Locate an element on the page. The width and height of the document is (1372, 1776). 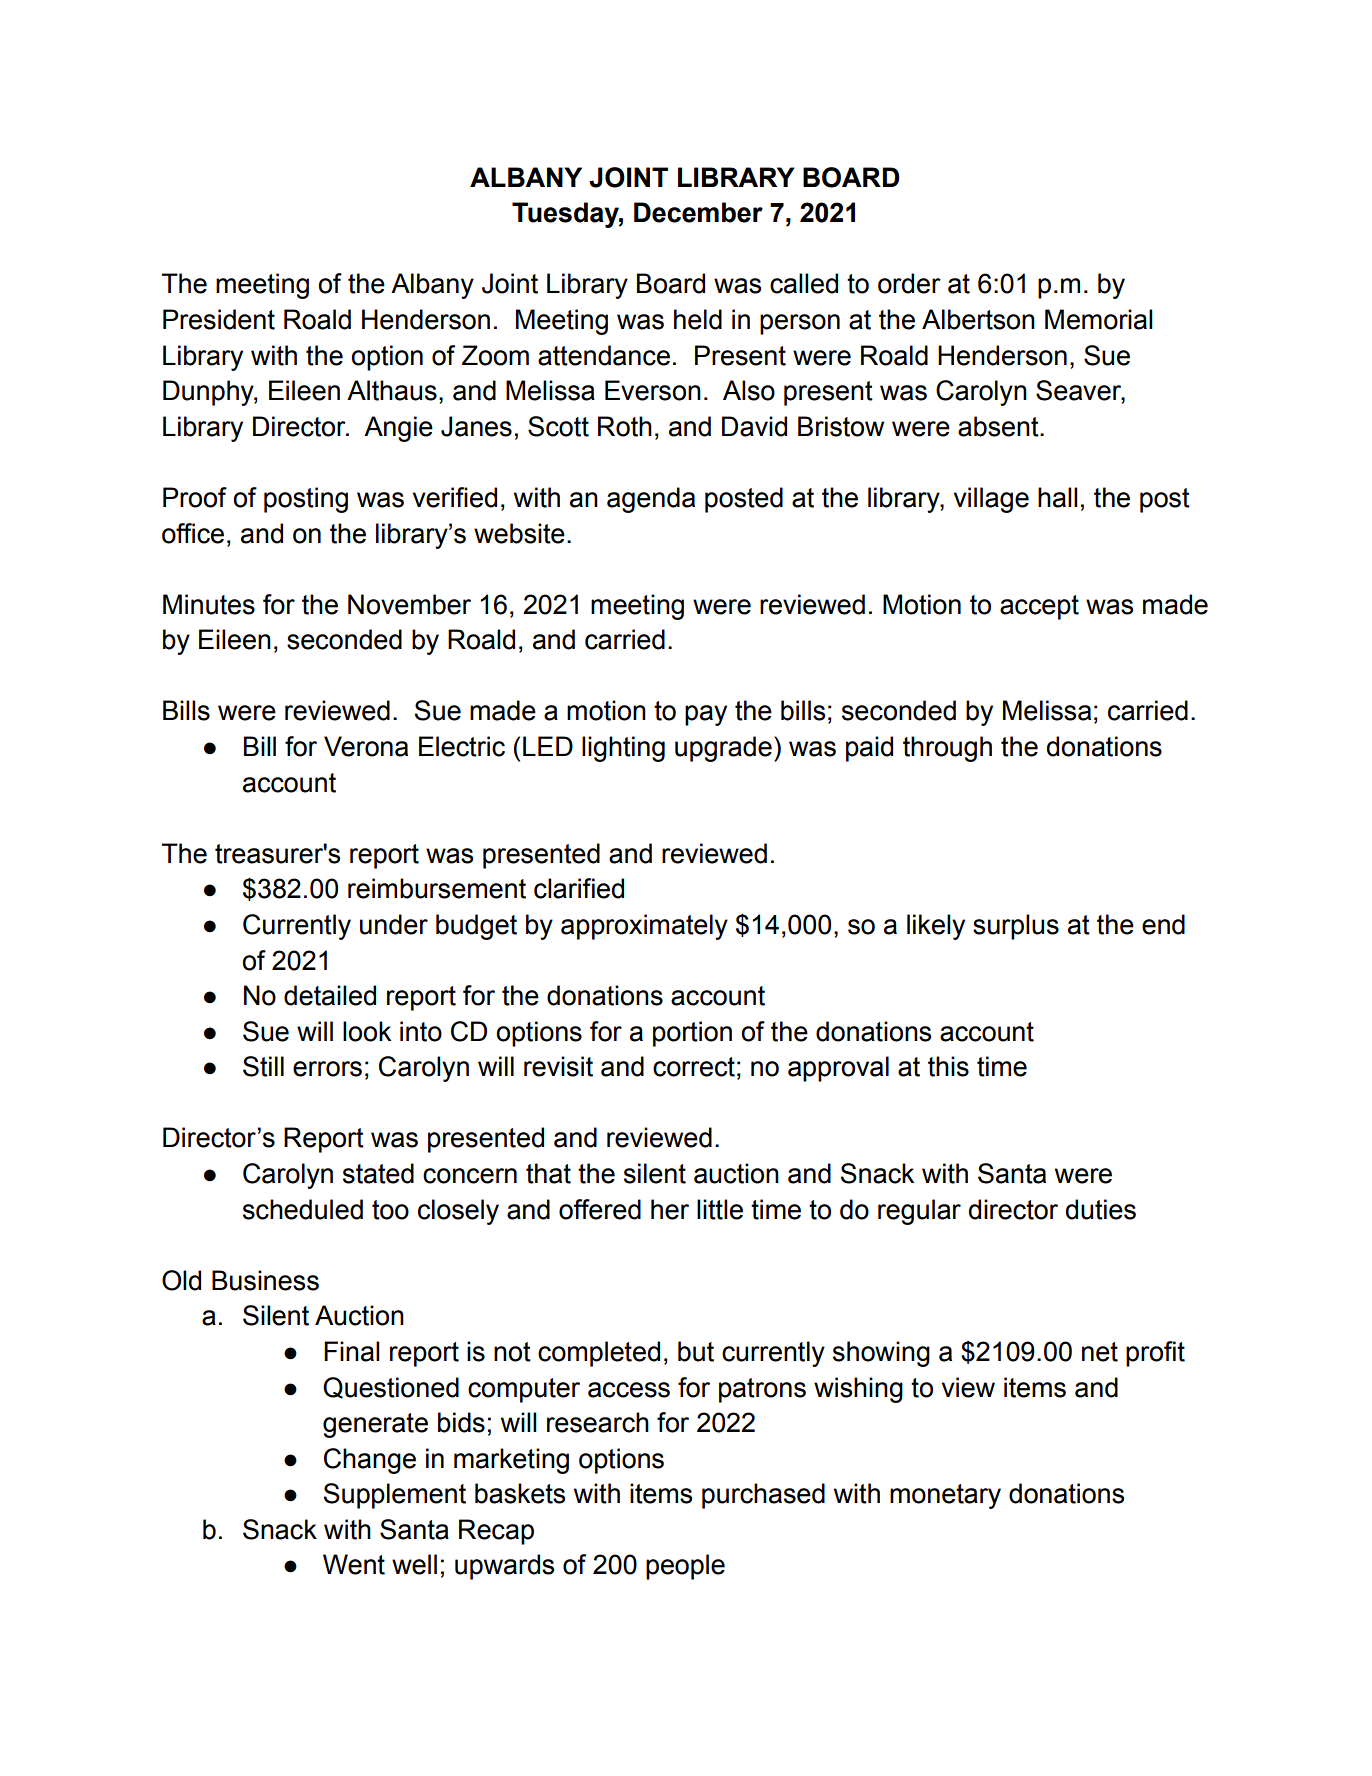
Memorial is located at coordinates (1099, 319).
